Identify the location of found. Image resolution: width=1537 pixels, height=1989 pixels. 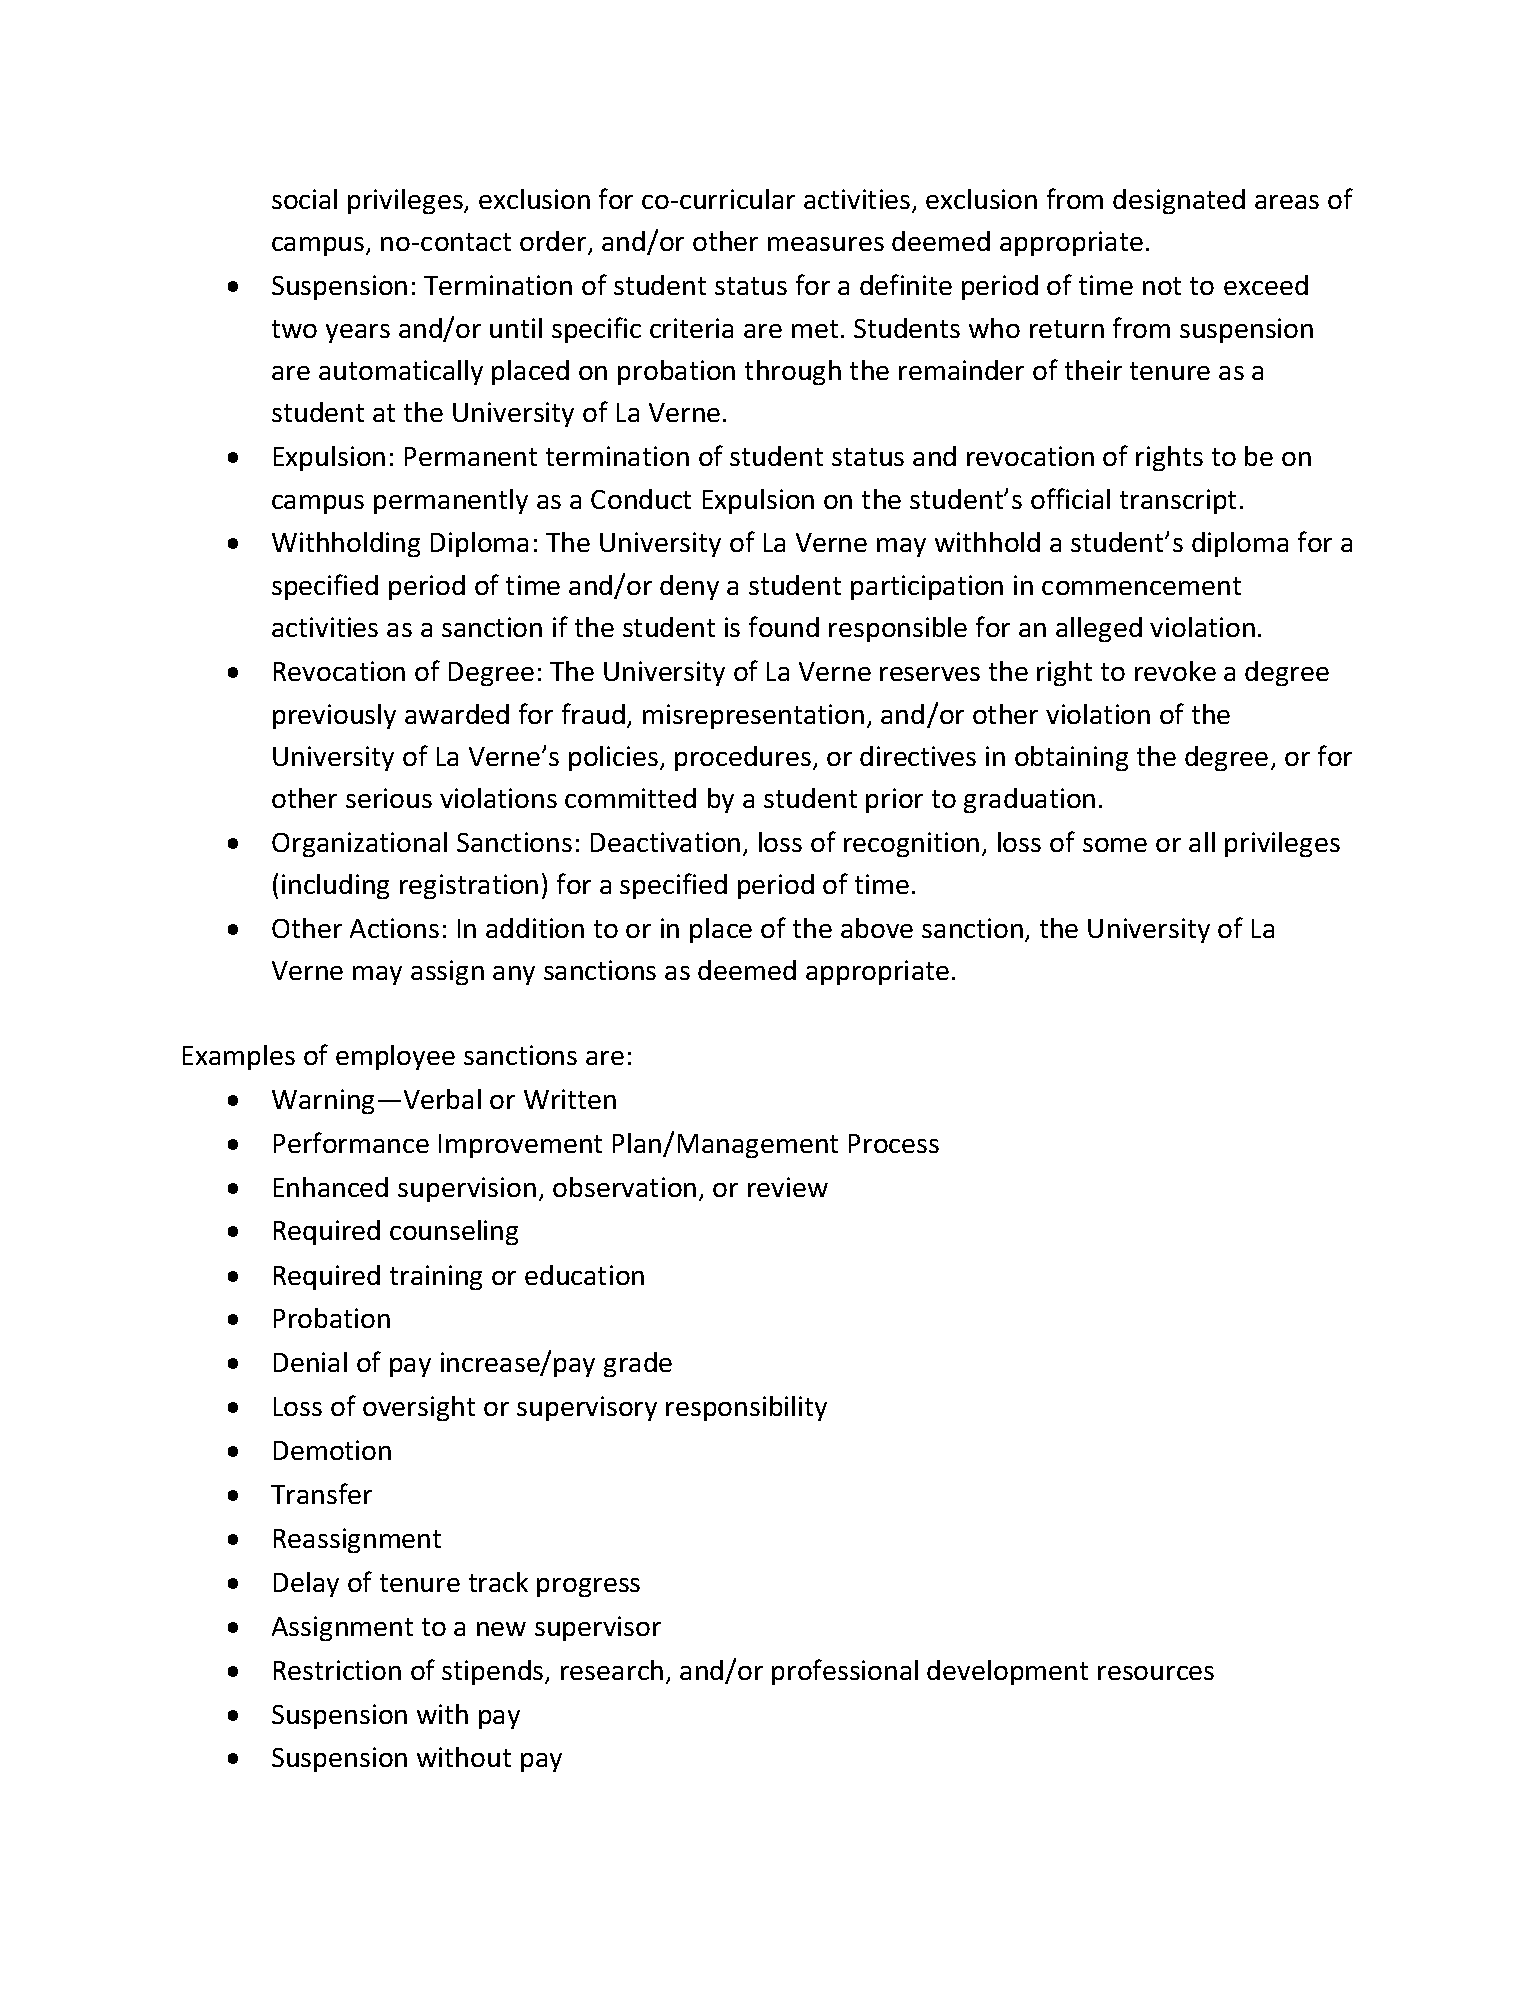
(784, 626).
